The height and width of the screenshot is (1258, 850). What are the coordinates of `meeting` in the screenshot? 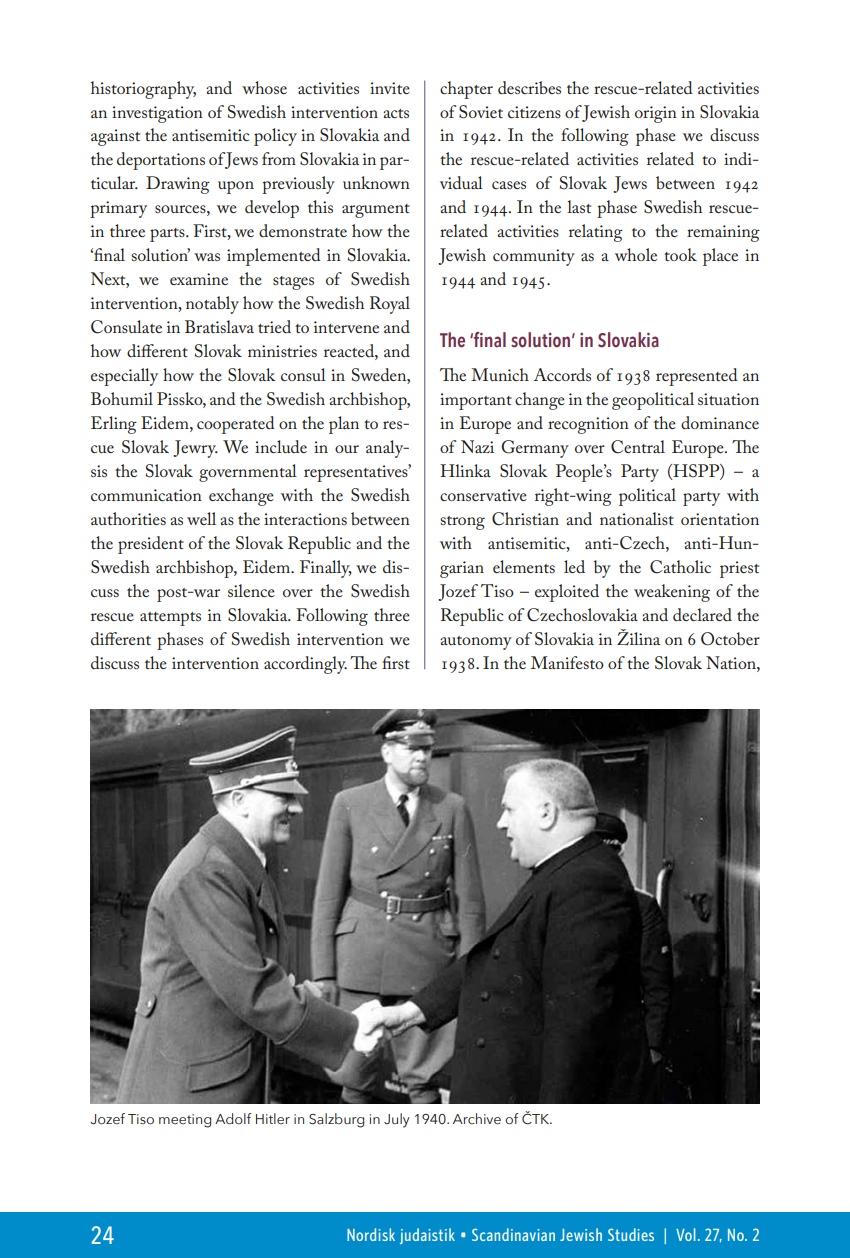 It's located at (185, 1121).
